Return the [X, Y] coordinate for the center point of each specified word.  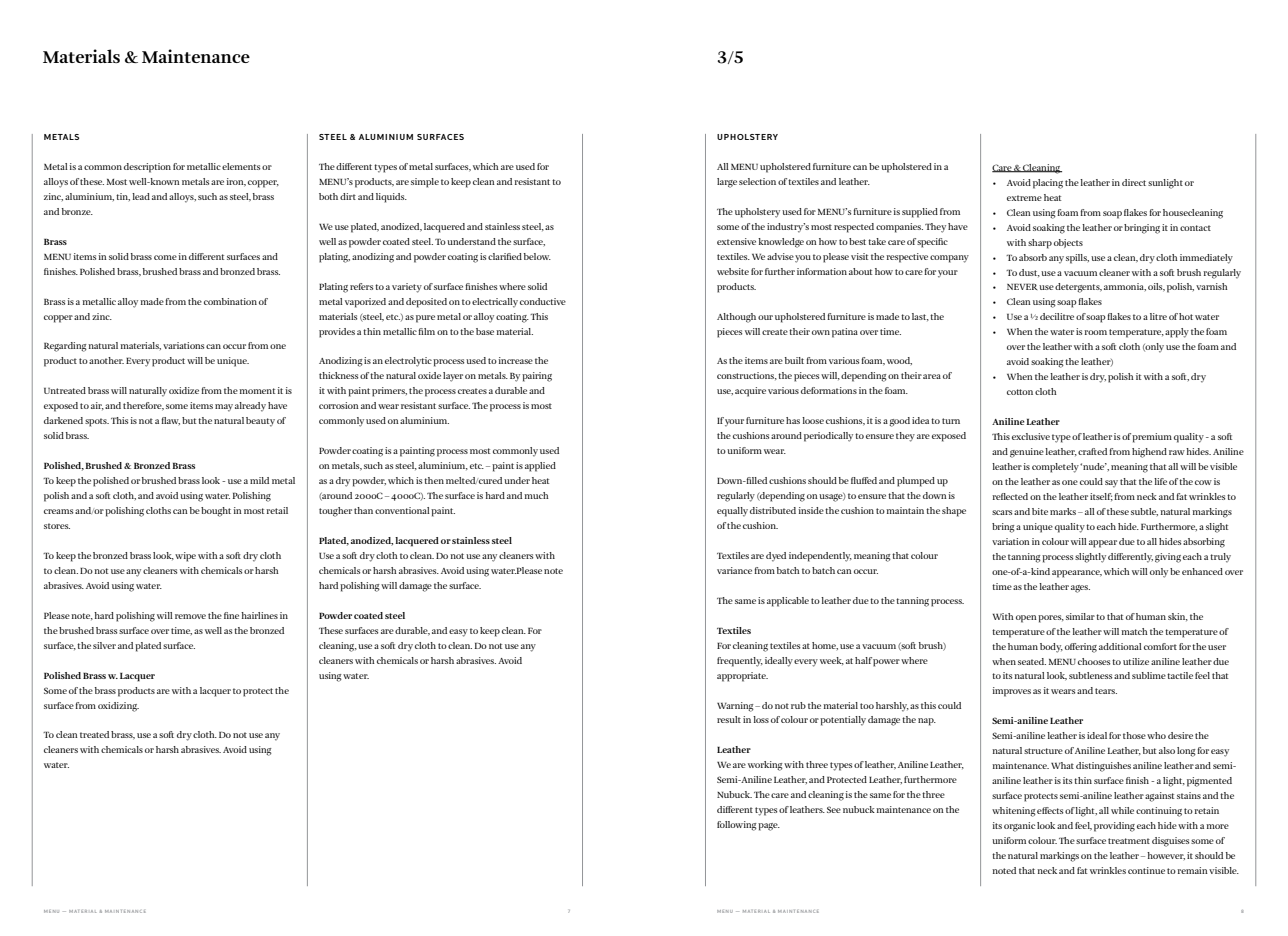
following [737, 826]
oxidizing [118, 707]
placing [1048, 184]
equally [732, 512]
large [727, 183]
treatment [1129, 841]
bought [216, 512]
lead [141, 196]
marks [1063, 511]
